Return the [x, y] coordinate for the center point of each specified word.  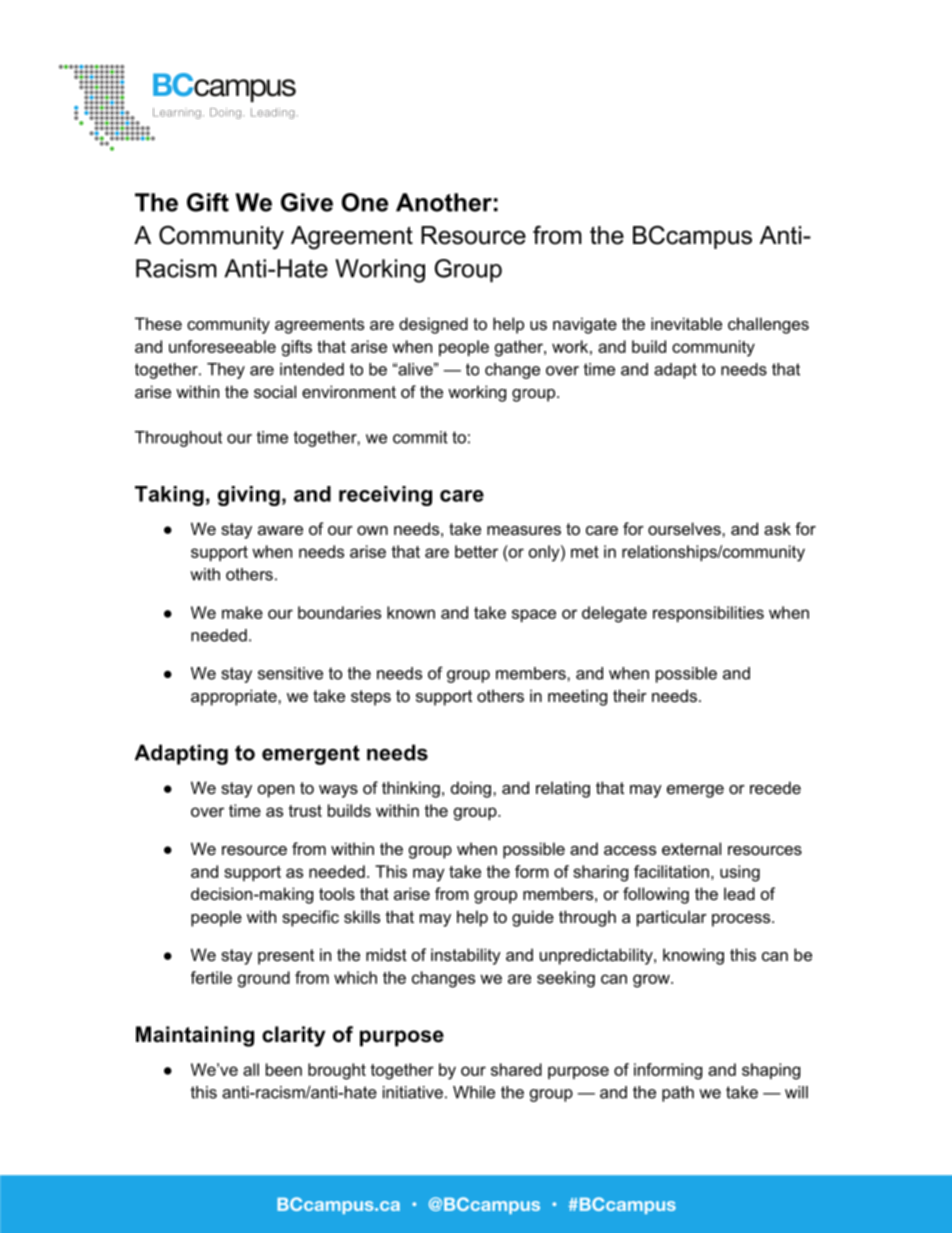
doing [471, 789]
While [474, 1092]
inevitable [686, 323]
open [276, 791]
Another [444, 202]
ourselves [685, 528]
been [284, 1069]
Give [307, 202]
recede [775, 787]
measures [524, 530]
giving [249, 496]
